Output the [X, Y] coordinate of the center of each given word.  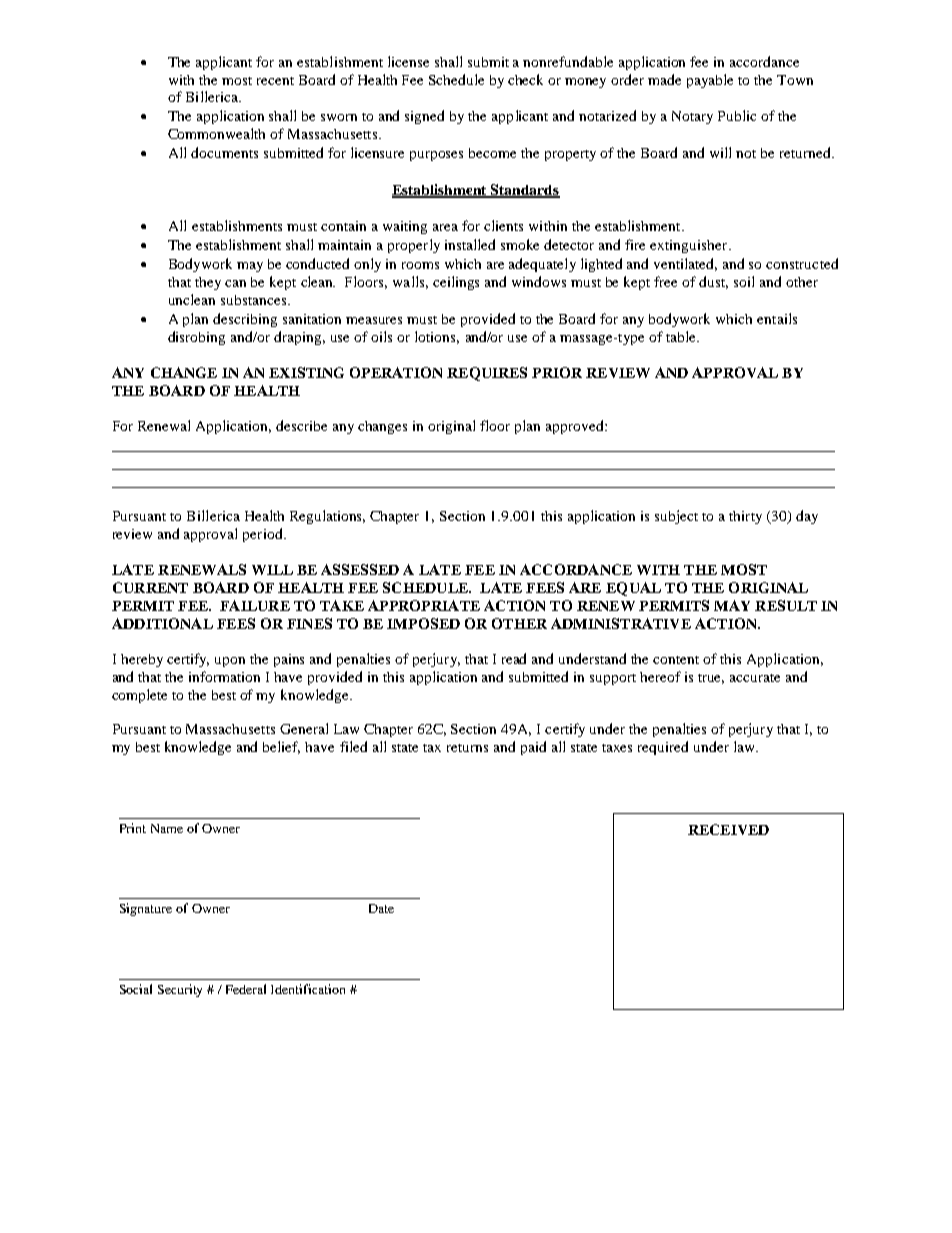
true [711, 679]
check [525, 79]
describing [245, 320]
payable [710, 81]
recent [275, 81]
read [514, 658]
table [682, 336]
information [224, 676]
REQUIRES [487, 374]
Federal [246, 989]
